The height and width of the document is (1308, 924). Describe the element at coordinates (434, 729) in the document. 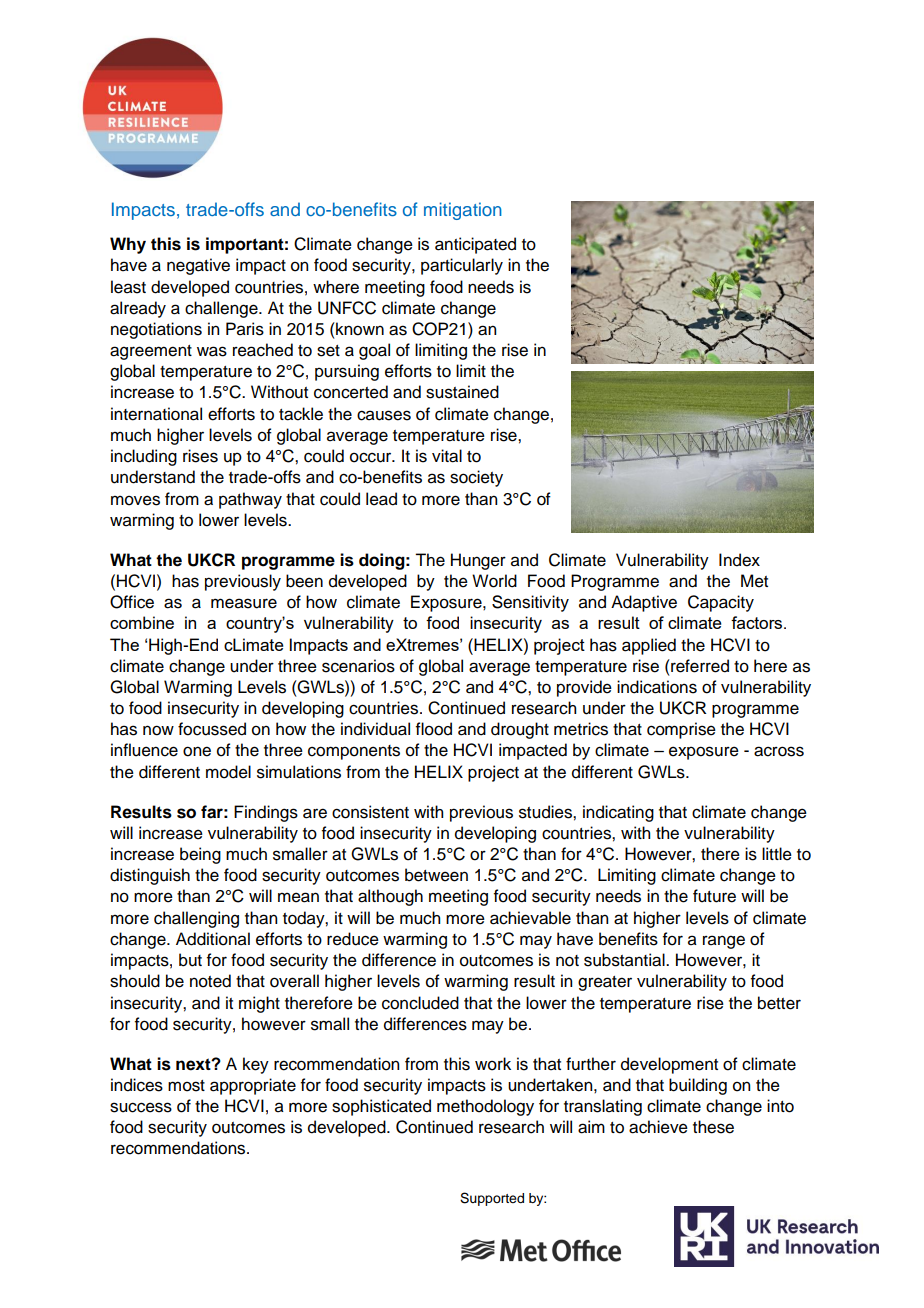

I see `flood` at that location.
